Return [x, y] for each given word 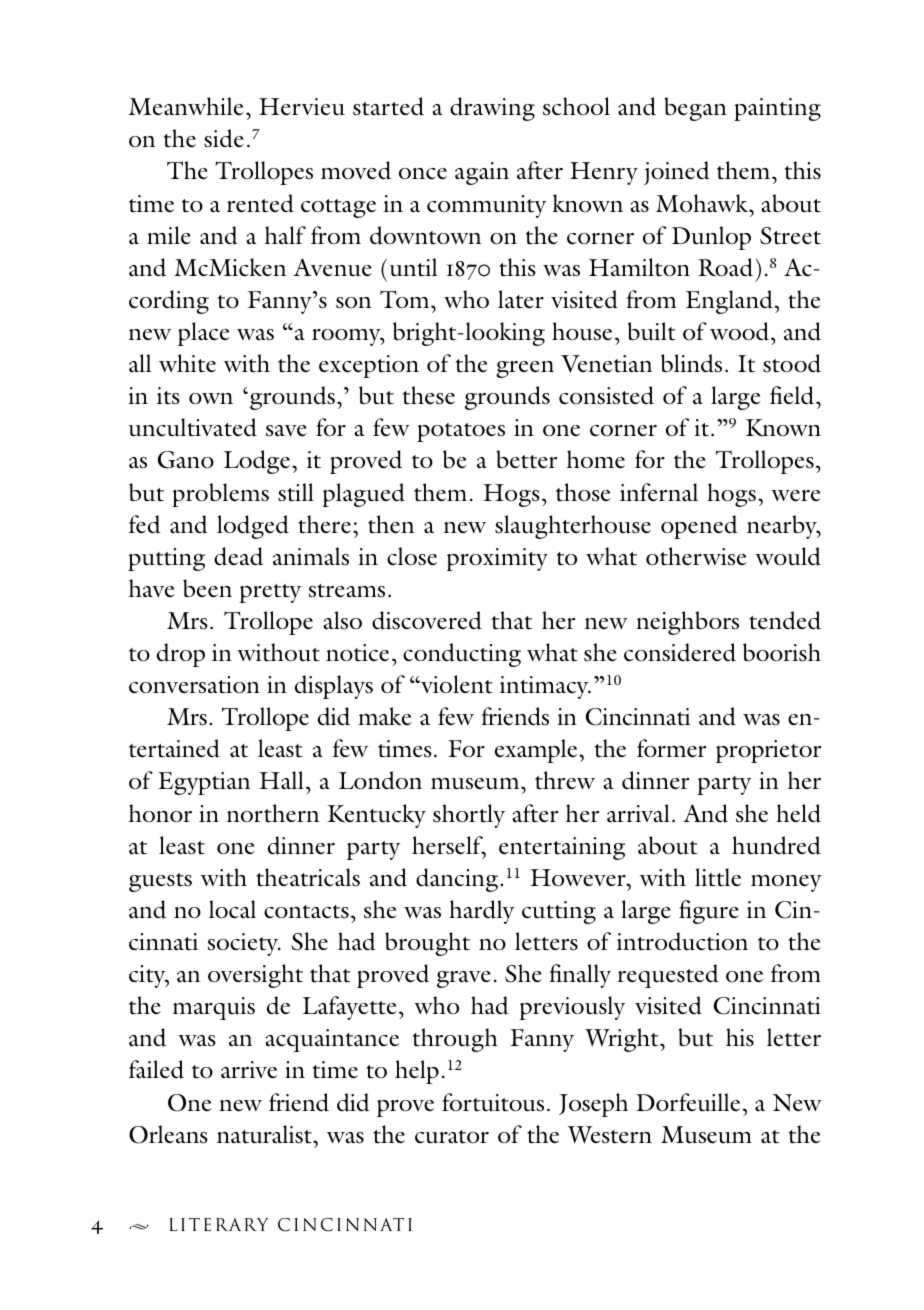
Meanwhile [186, 106]
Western [610, 1135]
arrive [249, 1069]
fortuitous [493, 1102]
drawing [492, 109]
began [695, 109]
